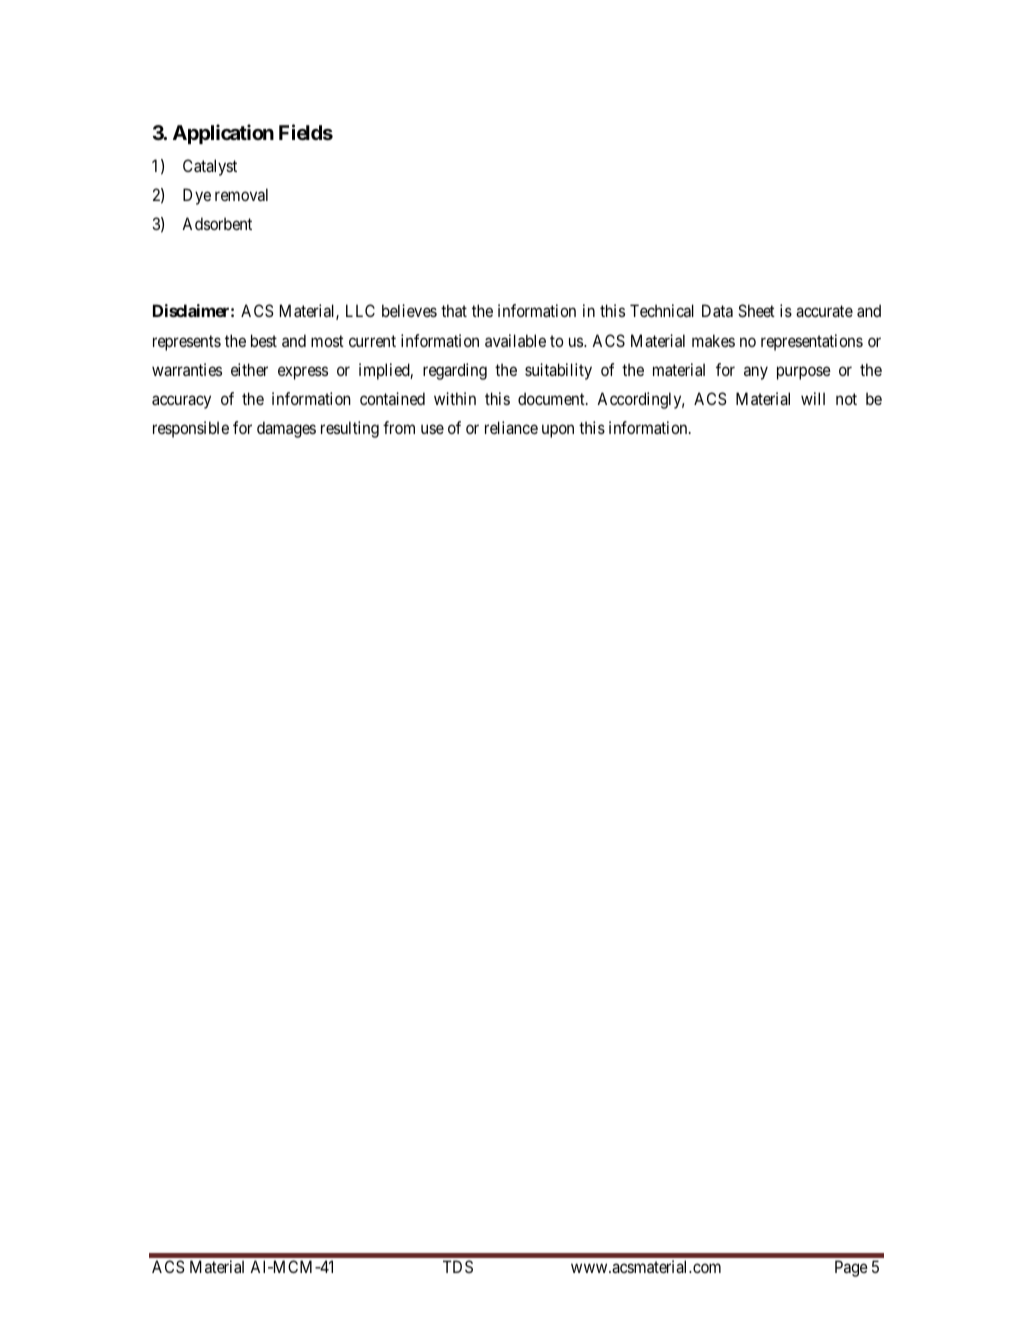 The image size is (1033, 1337). What do you see at coordinates (851, 1268) in the screenshot?
I see `Page` at bounding box center [851, 1268].
